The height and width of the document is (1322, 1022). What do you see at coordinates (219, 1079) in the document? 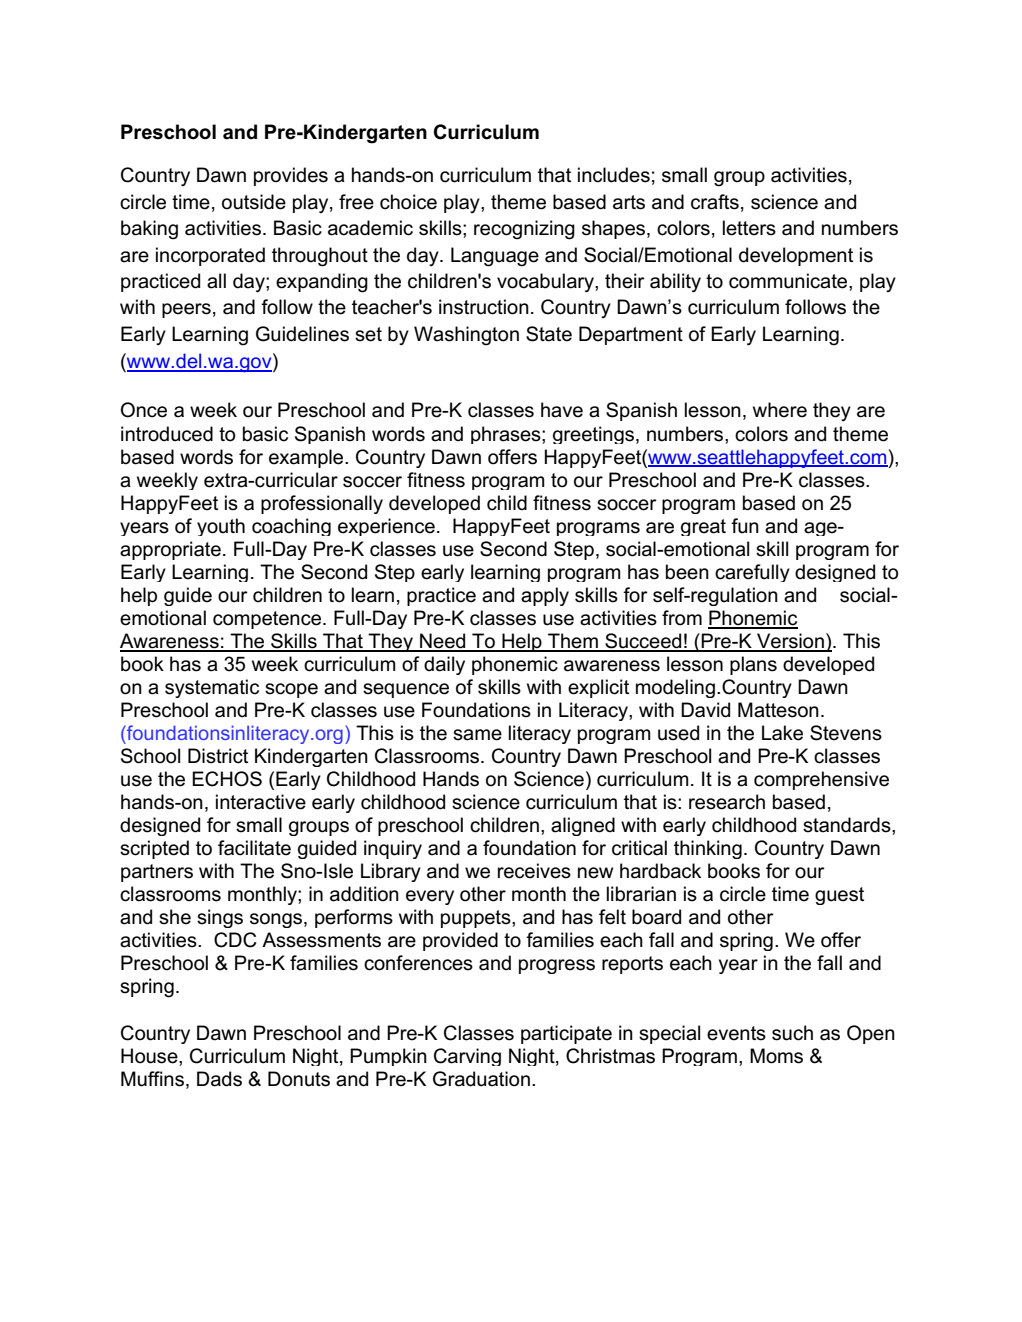
I see `Dads` at bounding box center [219, 1079].
